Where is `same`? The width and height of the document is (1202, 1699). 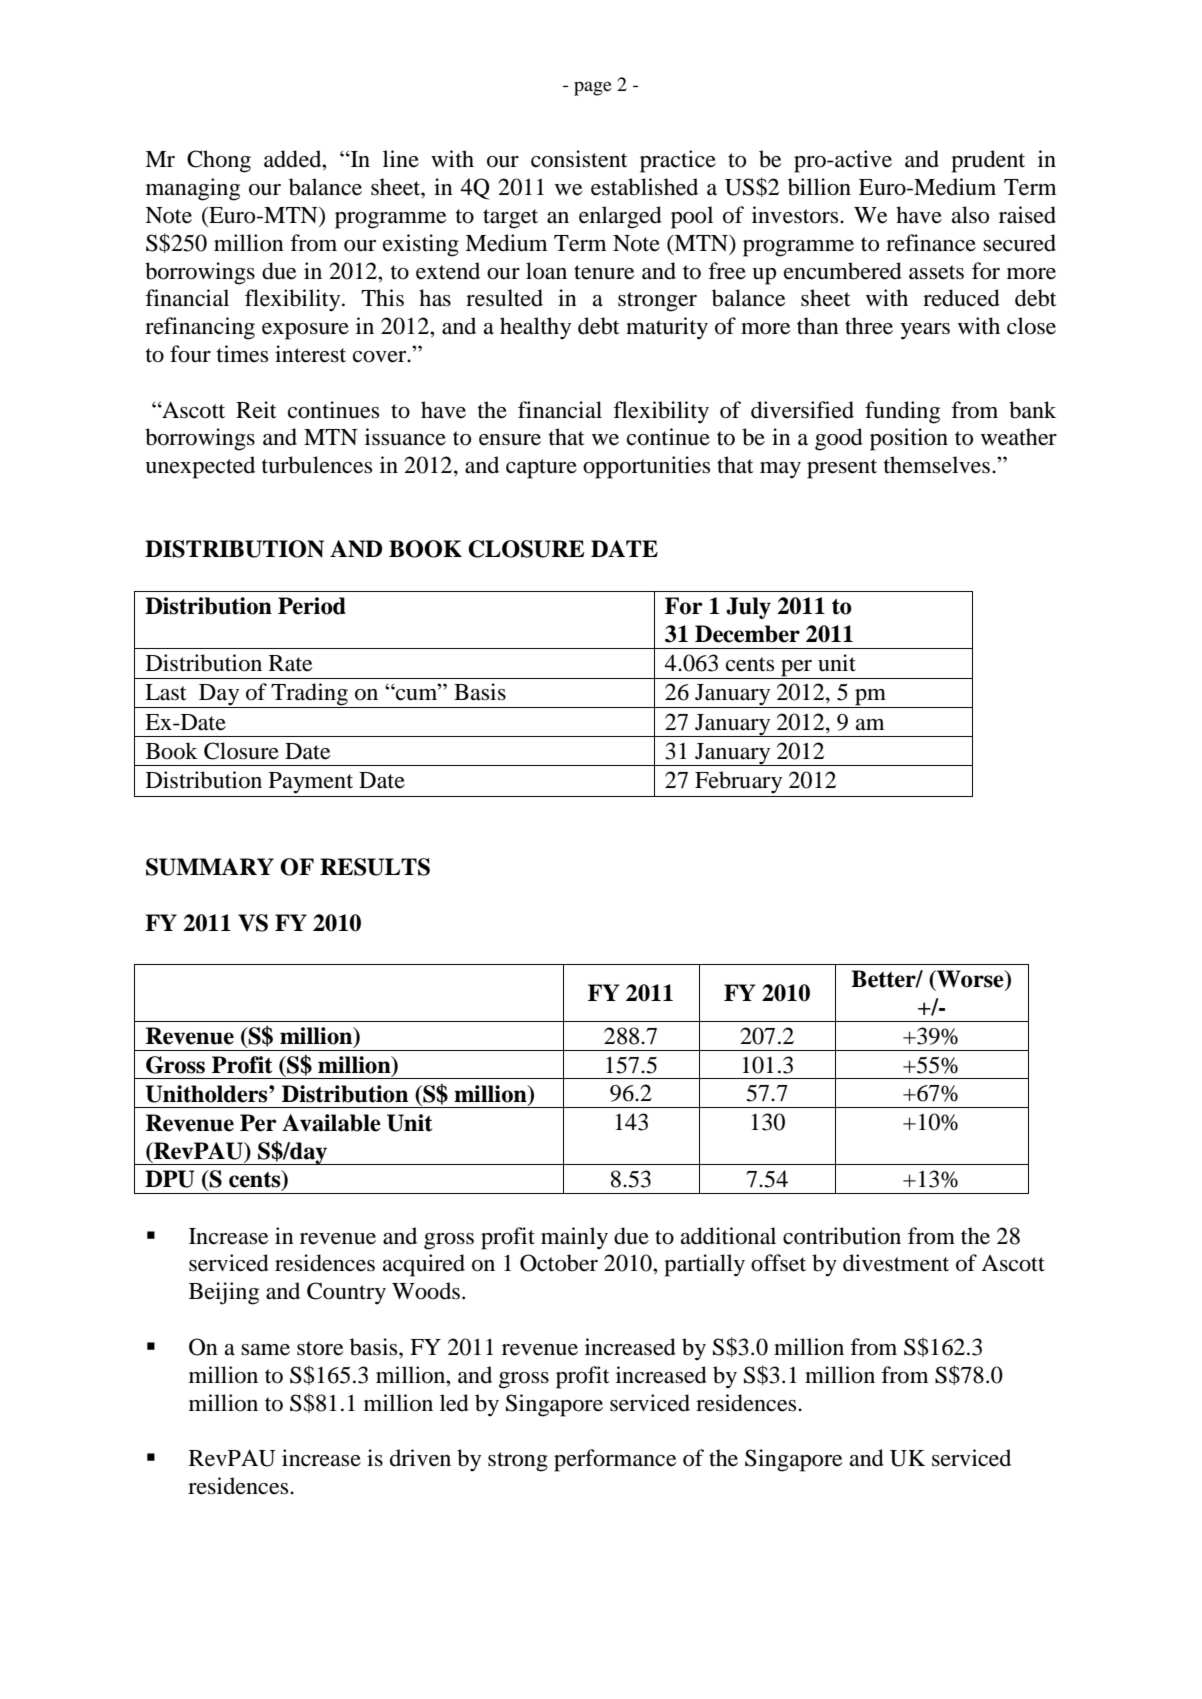
same is located at coordinates (265, 1350).
